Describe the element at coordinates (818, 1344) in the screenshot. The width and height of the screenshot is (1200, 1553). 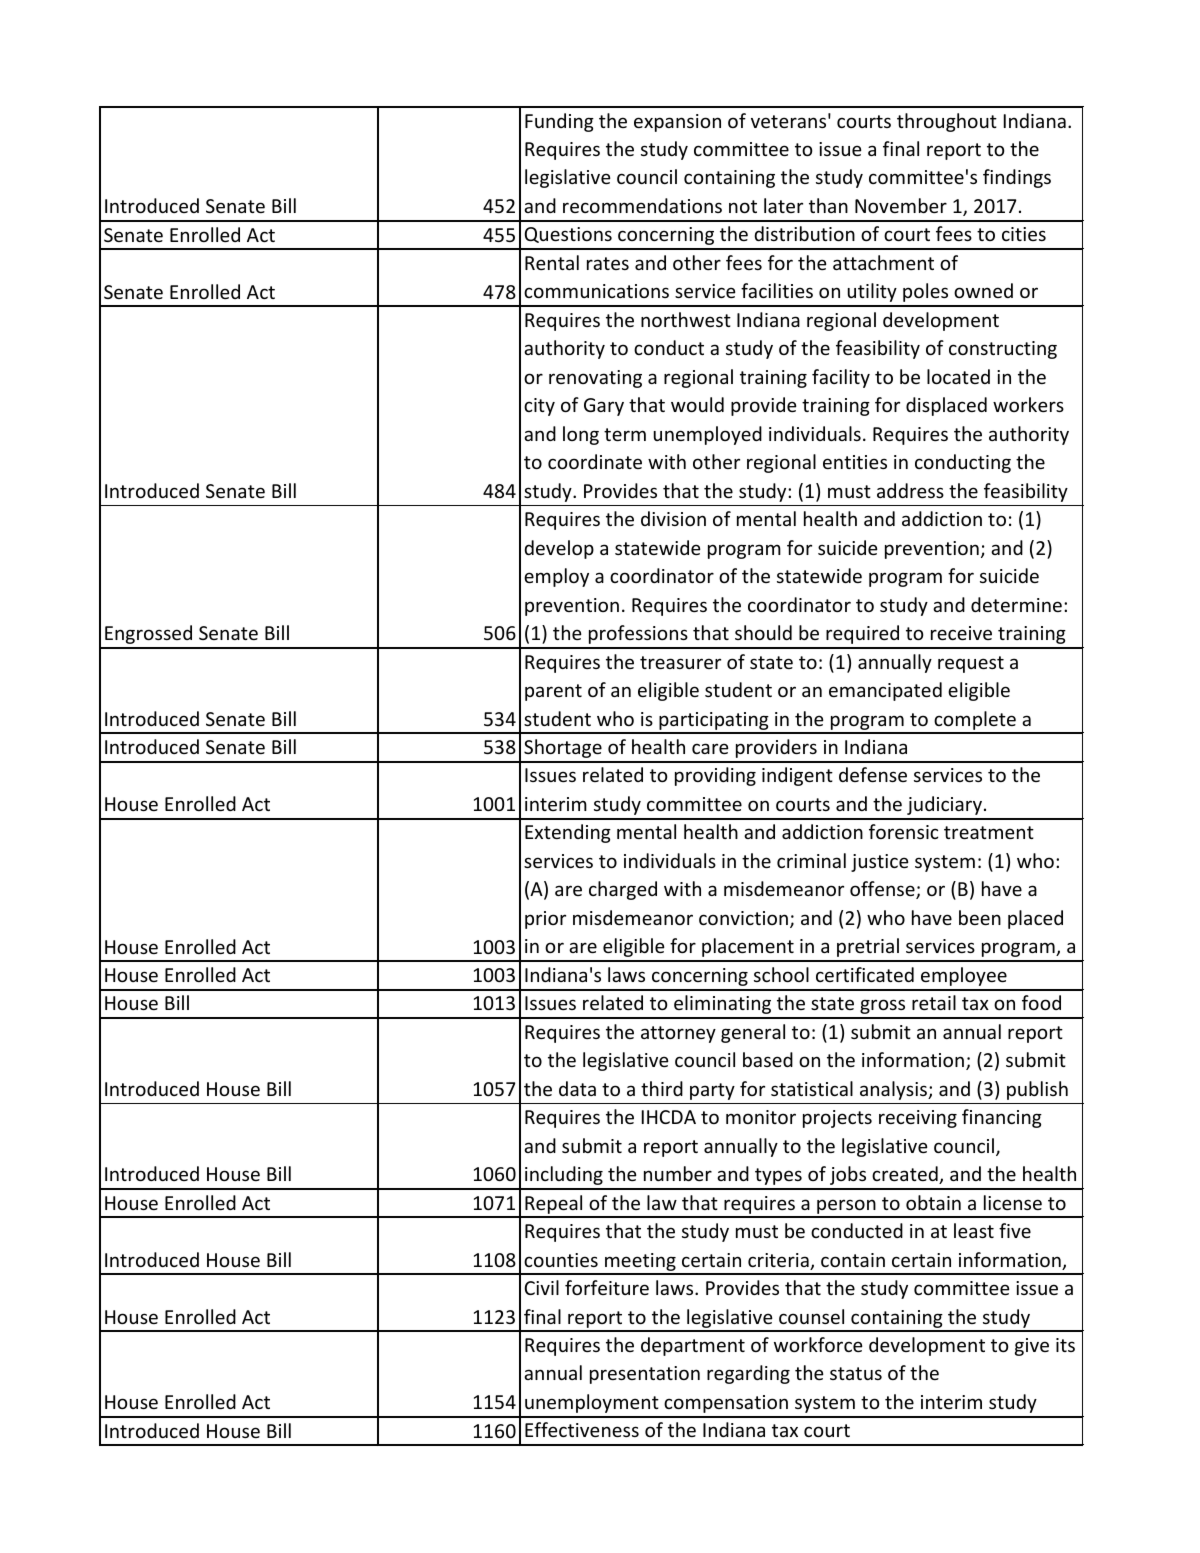
I see `workforce` at that location.
